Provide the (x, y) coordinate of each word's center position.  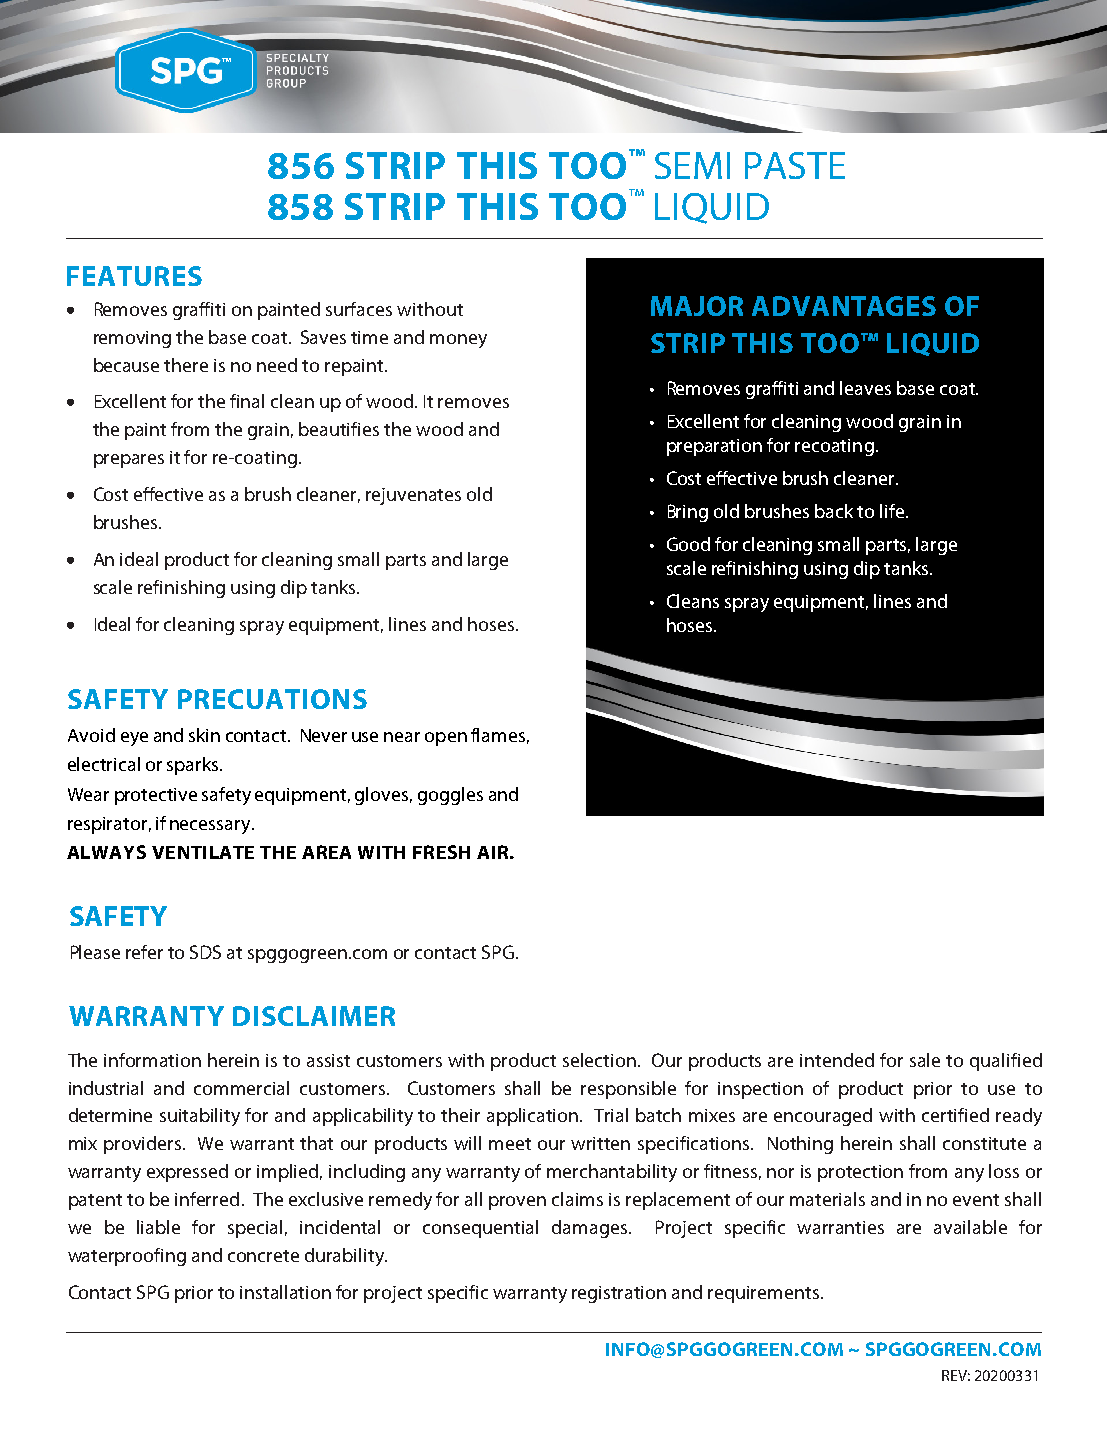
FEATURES (134, 276)
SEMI (692, 165)
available (970, 1227)
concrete (263, 1256)
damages (591, 1229)
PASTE (795, 165)
